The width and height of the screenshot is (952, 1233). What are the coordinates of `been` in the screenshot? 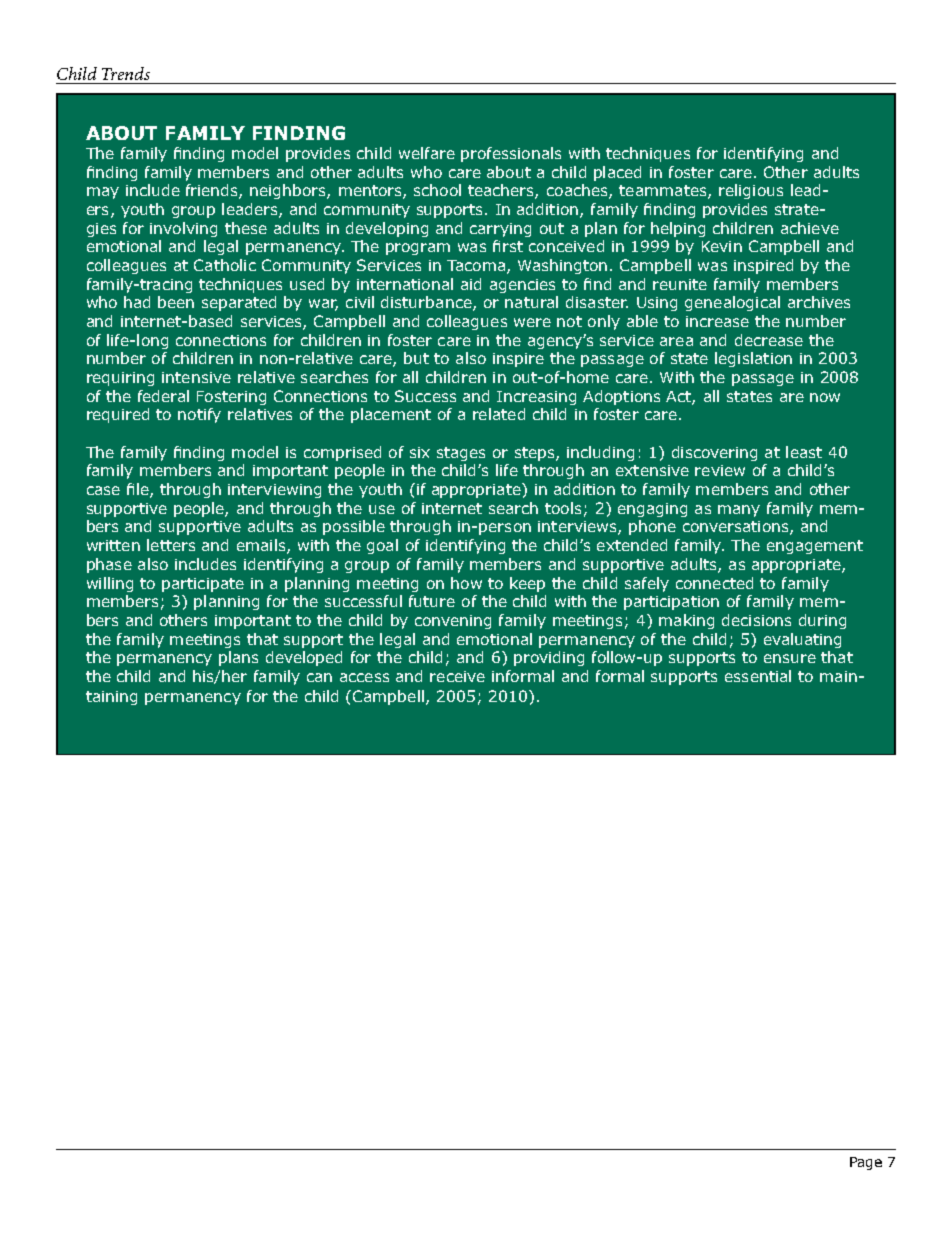 It's located at (176, 302).
